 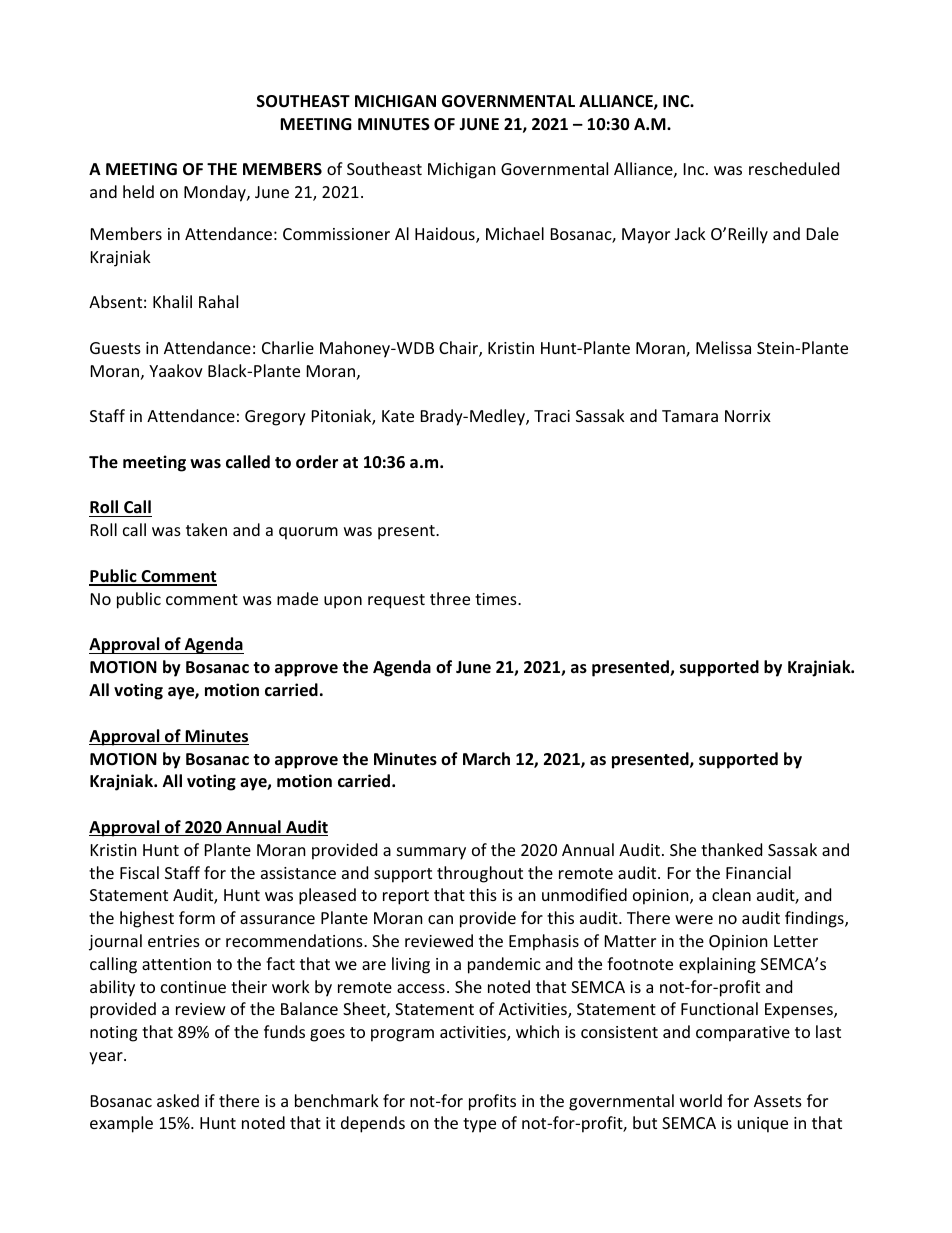 What do you see at coordinates (450, 598) in the document?
I see `three` at bounding box center [450, 598].
